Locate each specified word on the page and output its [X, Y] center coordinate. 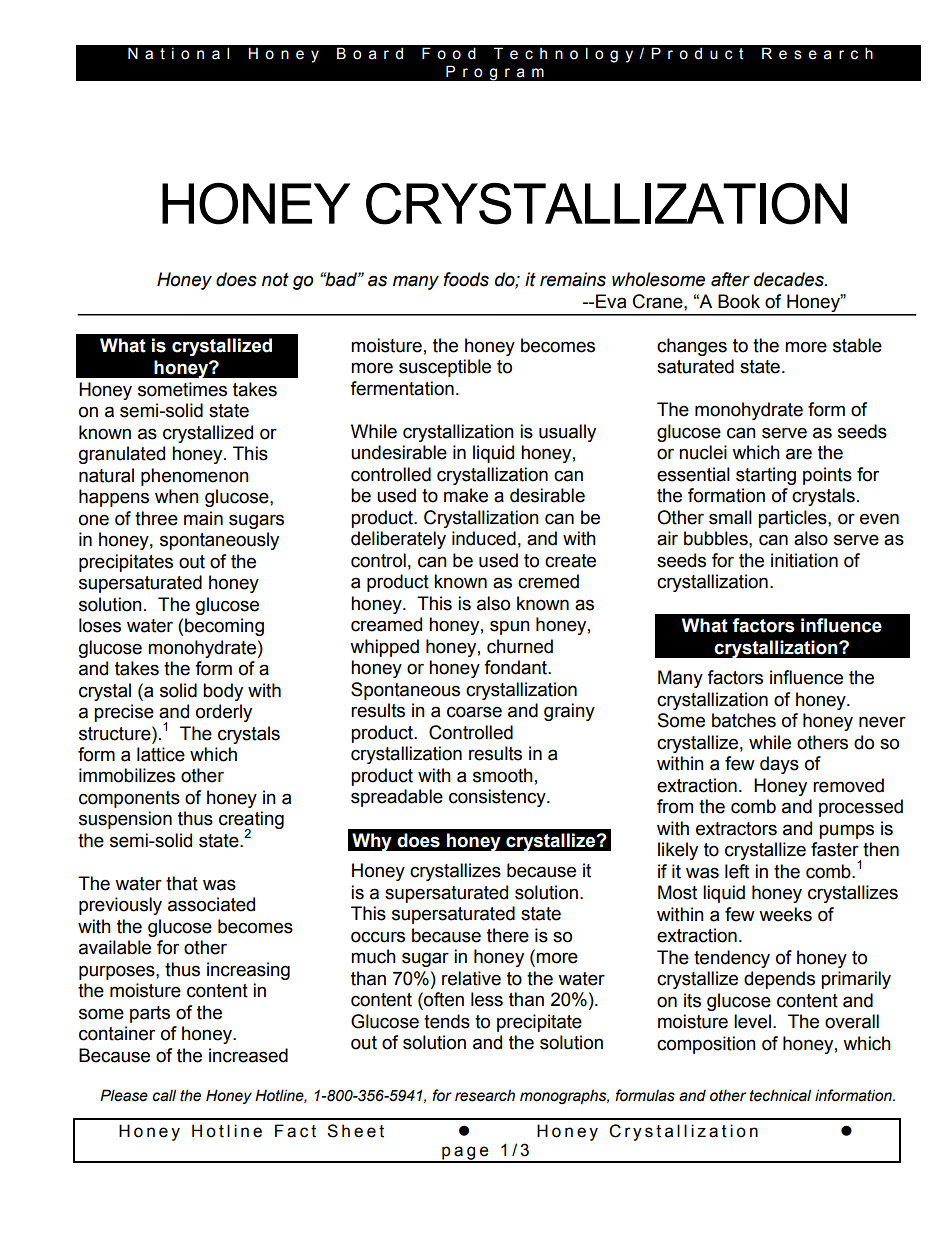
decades [790, 279]
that [182, 883]
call [164, 1095]
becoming [224, 627]
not [275, 280]
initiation [804, 560]
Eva [611, 301]
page [465, 1154]
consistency [498, 798]
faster [835, 849]
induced [484, 538]
